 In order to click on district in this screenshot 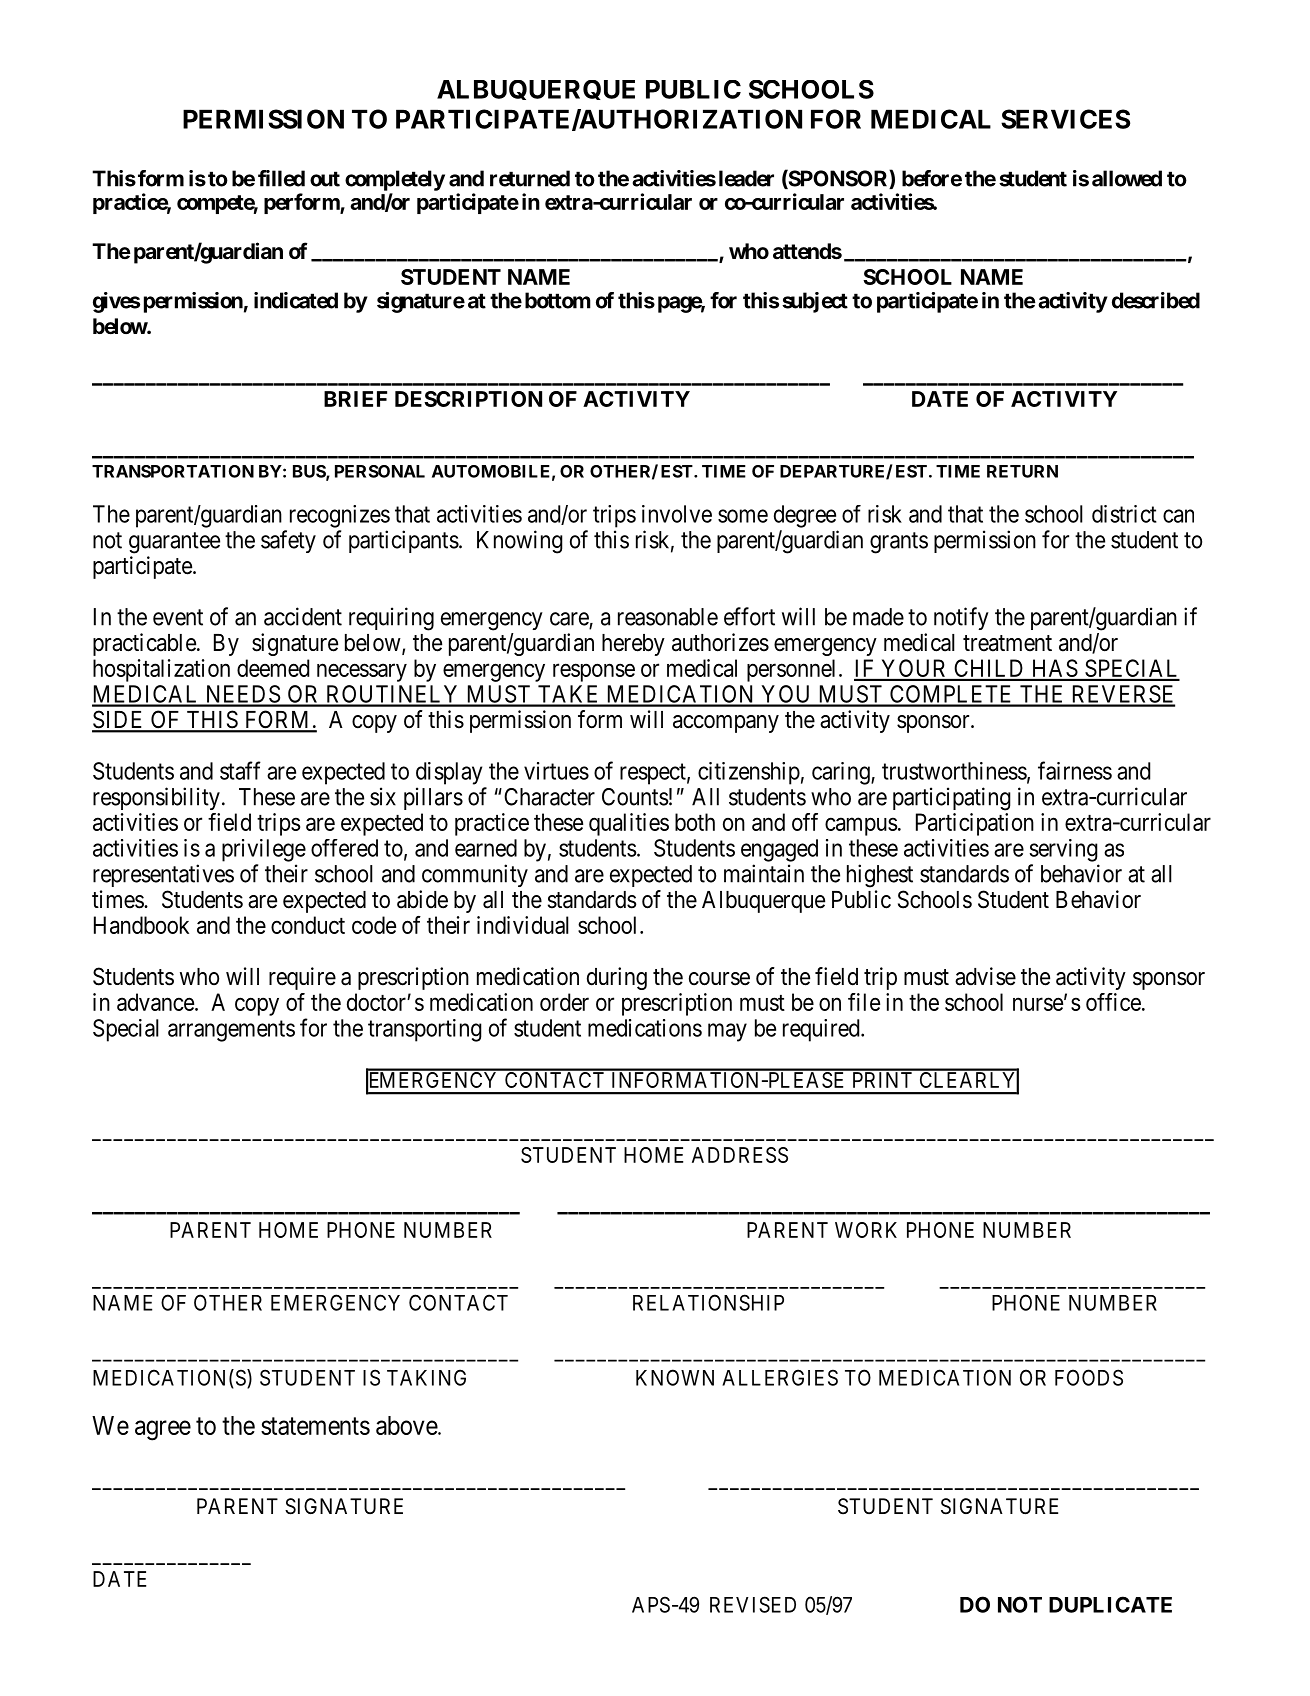, I will do `click(1124, 514)`.
